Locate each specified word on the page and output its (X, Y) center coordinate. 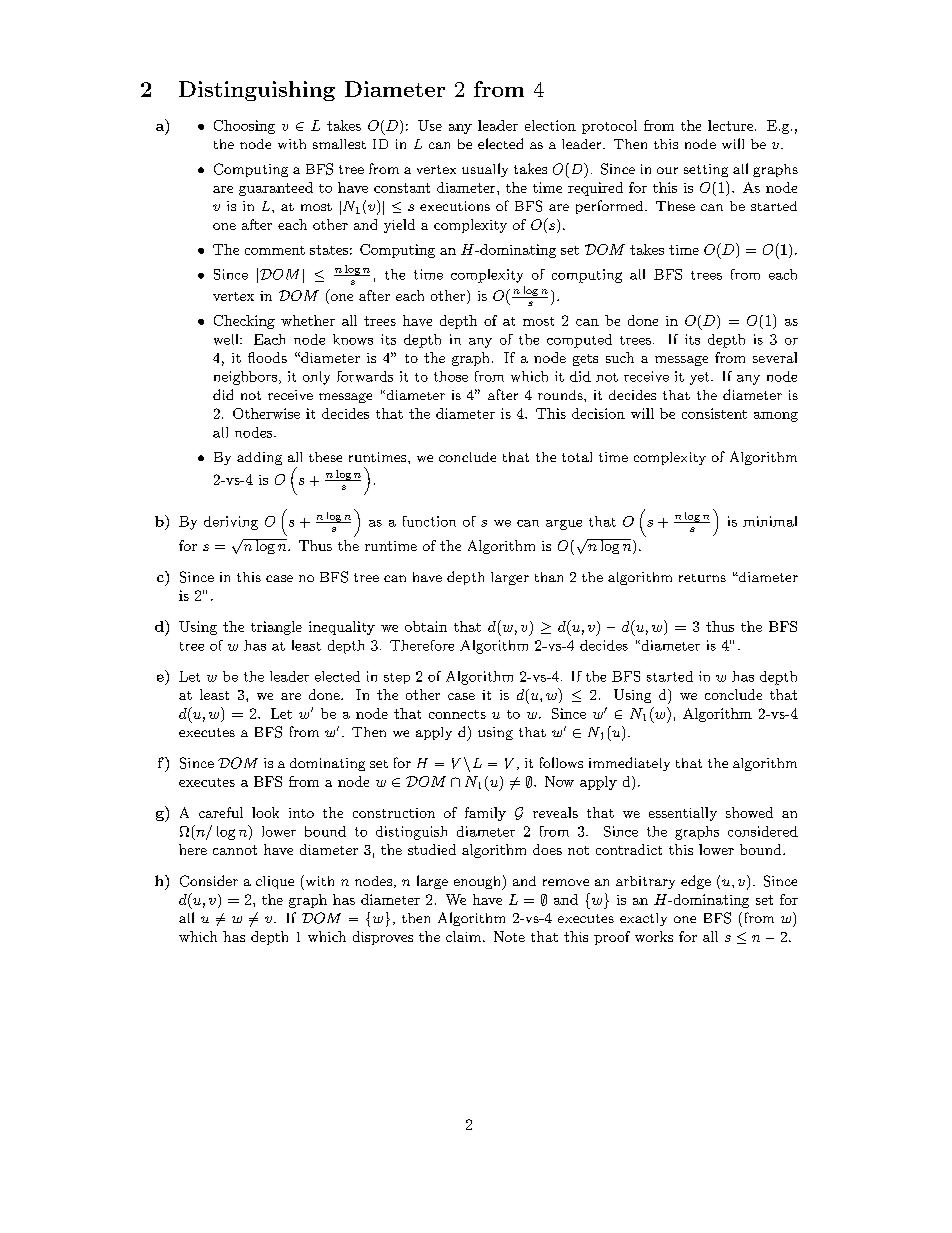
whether (308, 320)
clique (275, 882)
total (577, 457)
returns (702, 578)
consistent (714, 413)
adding (259, 458)
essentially (683, 814)
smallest (339, 144)
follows (561, 762)
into (301, 813)
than (549, 577)
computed (579, 341)
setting (706, 170)
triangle (276, 628)
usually (485, 170)
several (775, 357)
